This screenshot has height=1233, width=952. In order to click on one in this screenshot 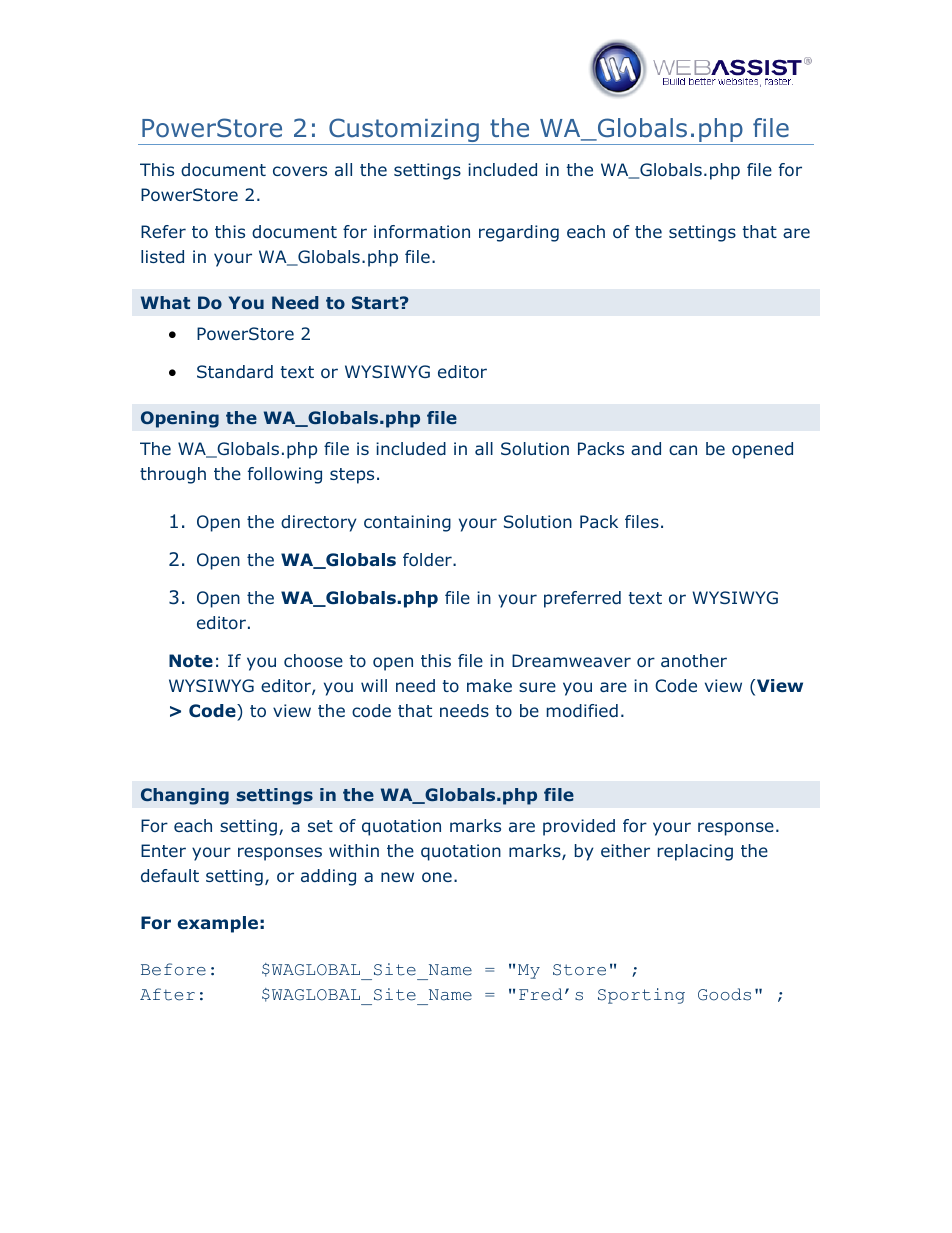, I will do `click(437, 877)`.
